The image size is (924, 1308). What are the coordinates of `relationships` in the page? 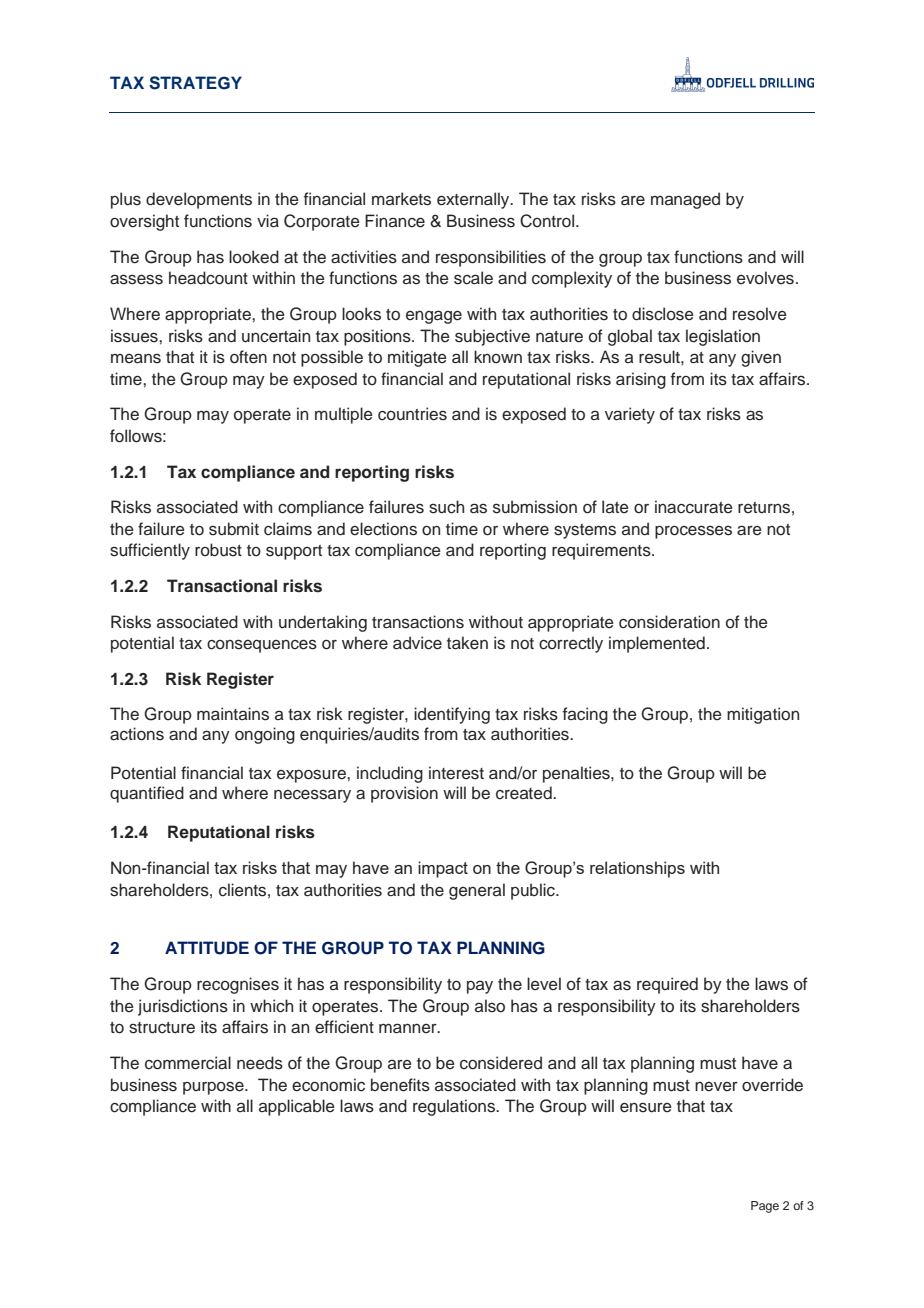 It's located at (637, 869).
